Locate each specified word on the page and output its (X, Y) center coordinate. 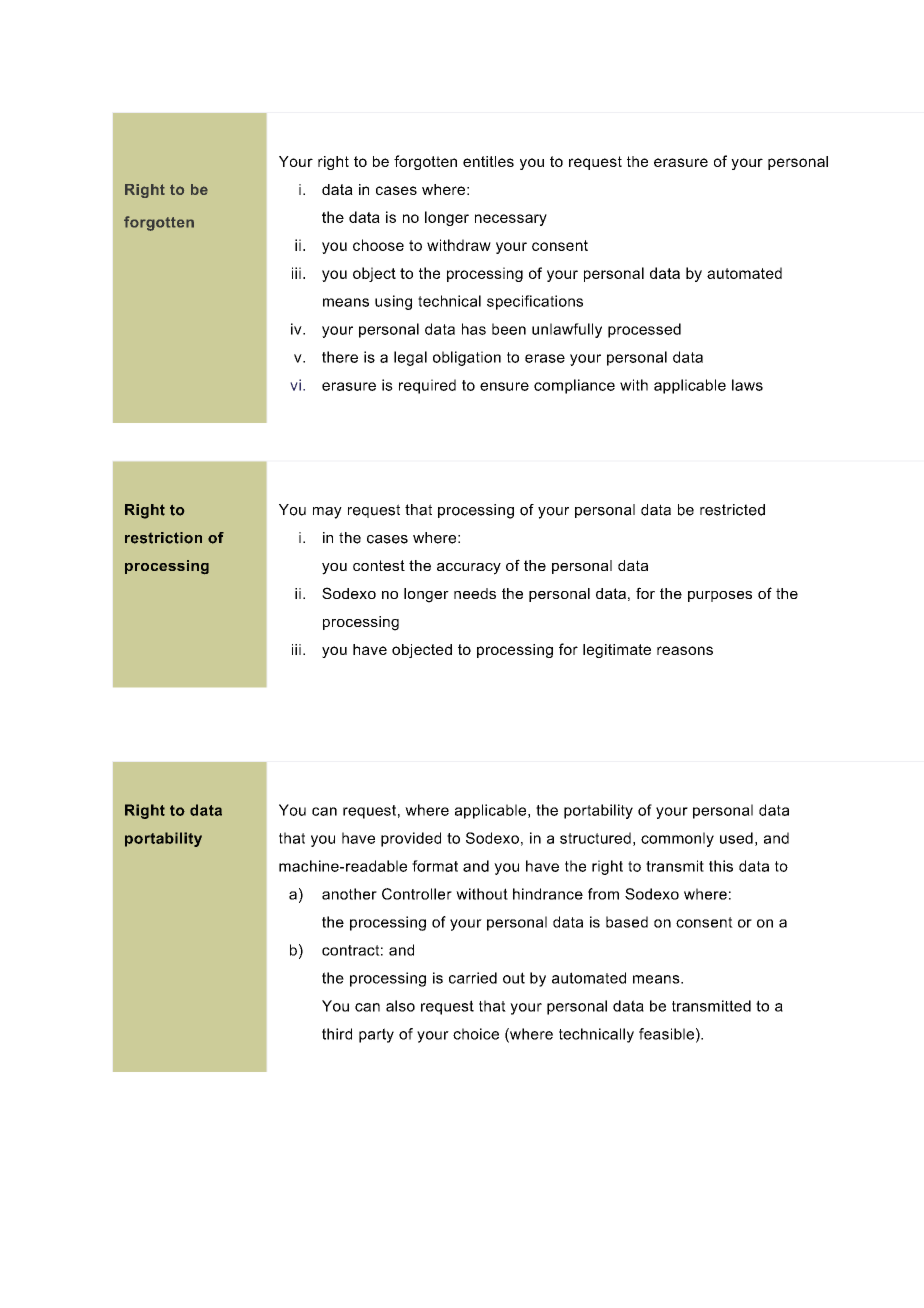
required (427, 386)
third (337, 1034)
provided (411, 839)
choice (476, 1034)
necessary (511, 220)
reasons (685, 650)
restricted (732, 510)
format (435, 866)
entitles (488, 161)
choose (378, 245)
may (327, 513)
